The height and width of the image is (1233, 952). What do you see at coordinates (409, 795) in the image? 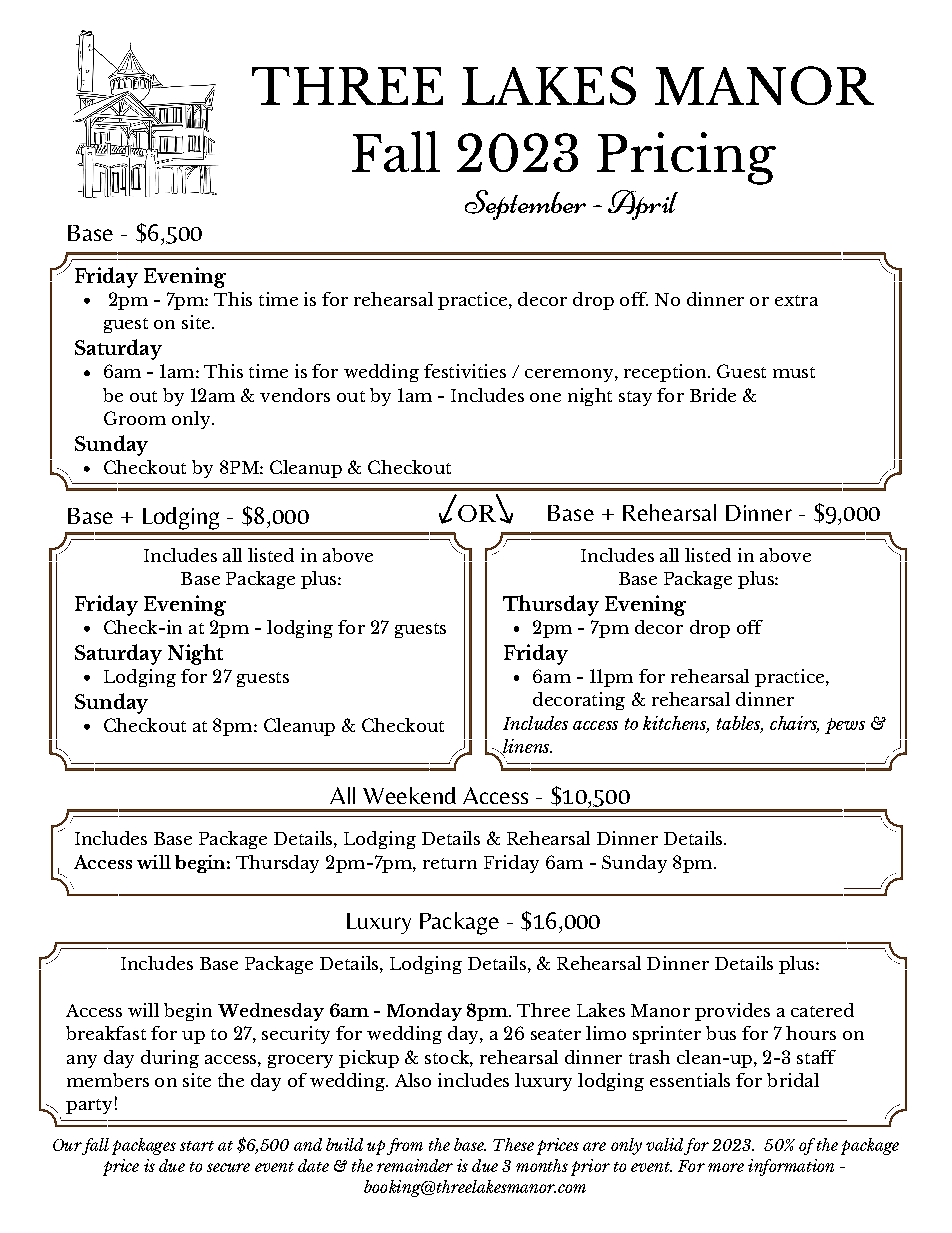
I see `Weekend` at bounding box center [409, 795].
